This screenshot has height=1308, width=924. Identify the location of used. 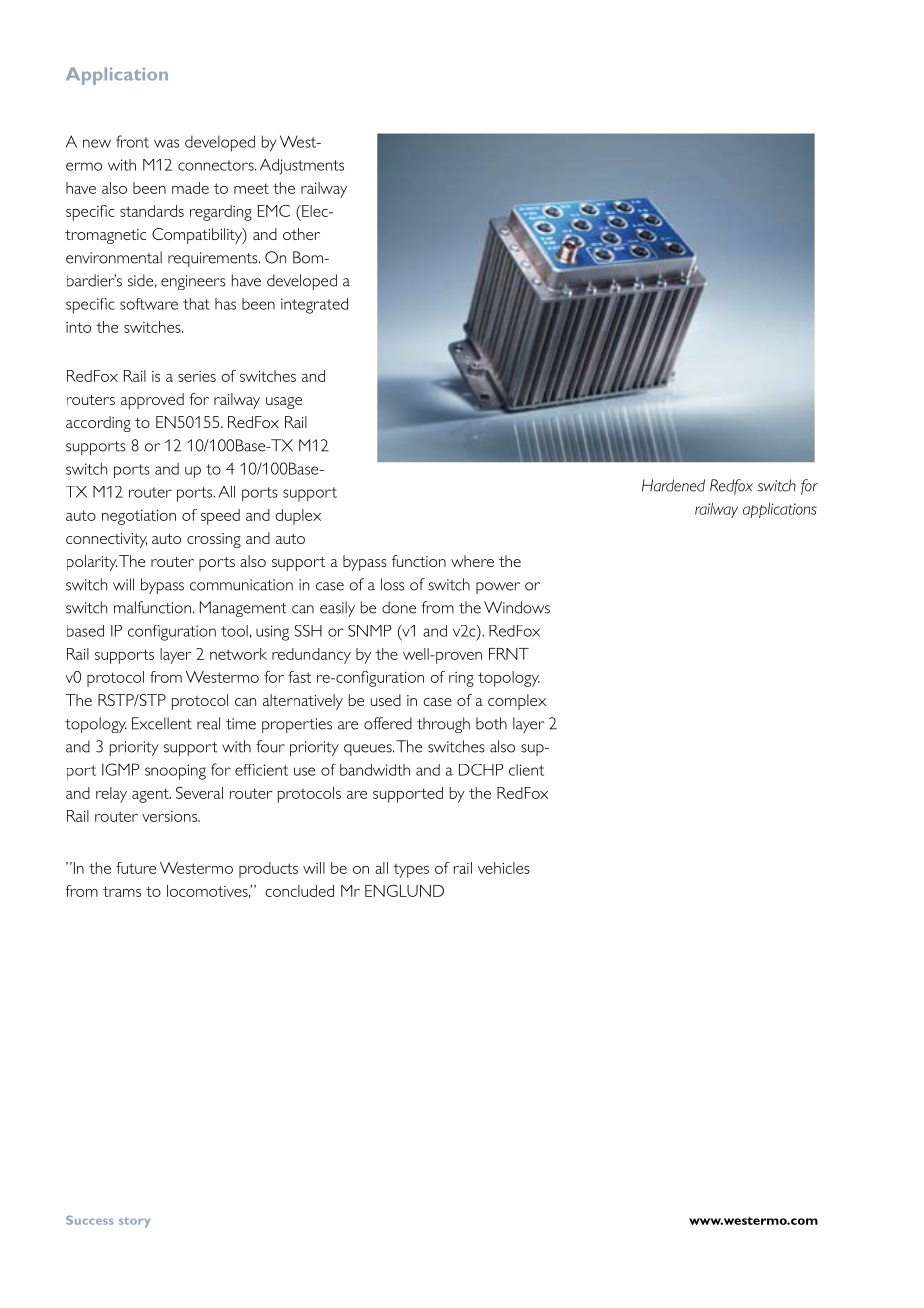
(386, 700).
